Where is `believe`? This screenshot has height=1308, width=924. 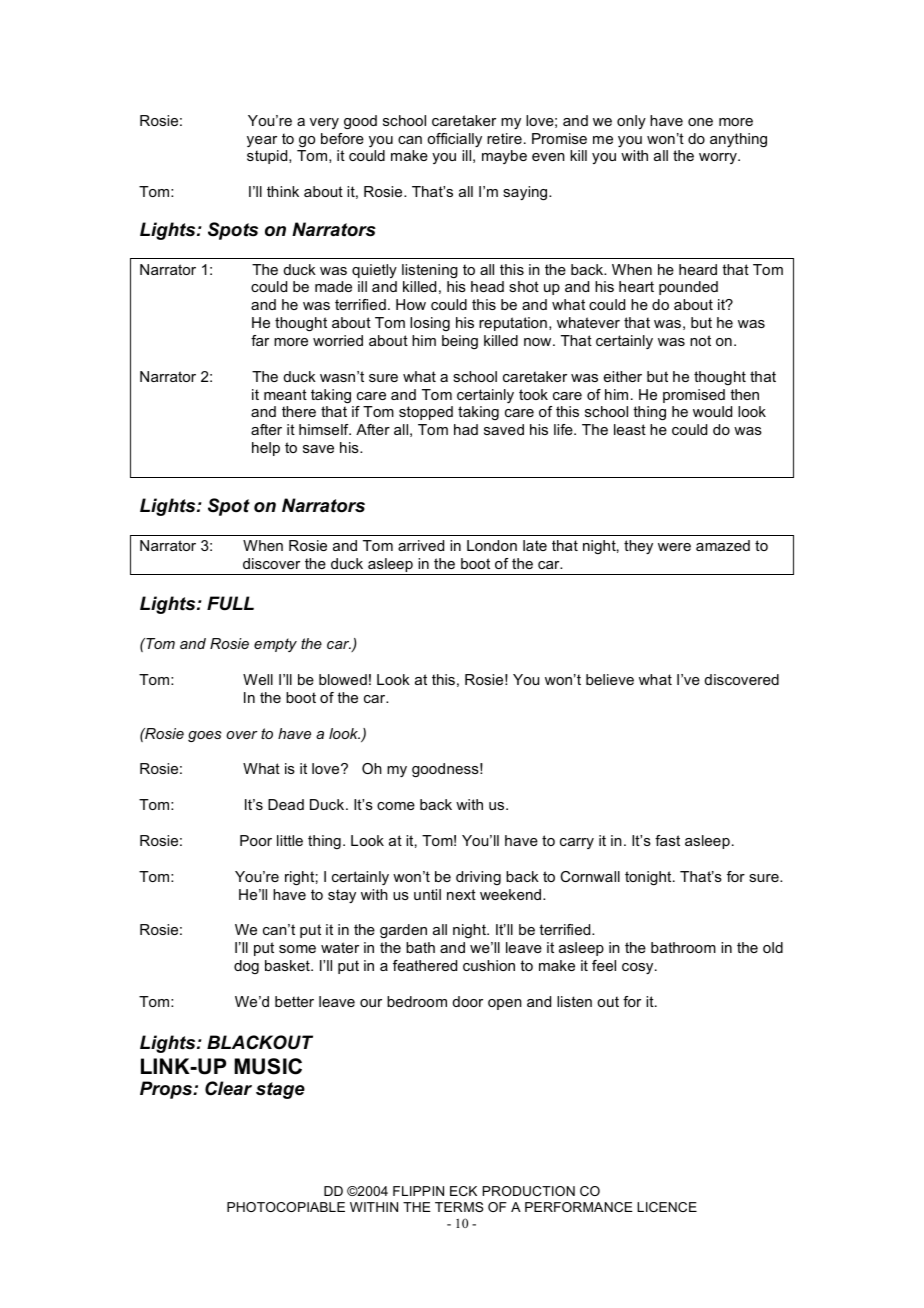
believe is located at coordinates (610, 679).
